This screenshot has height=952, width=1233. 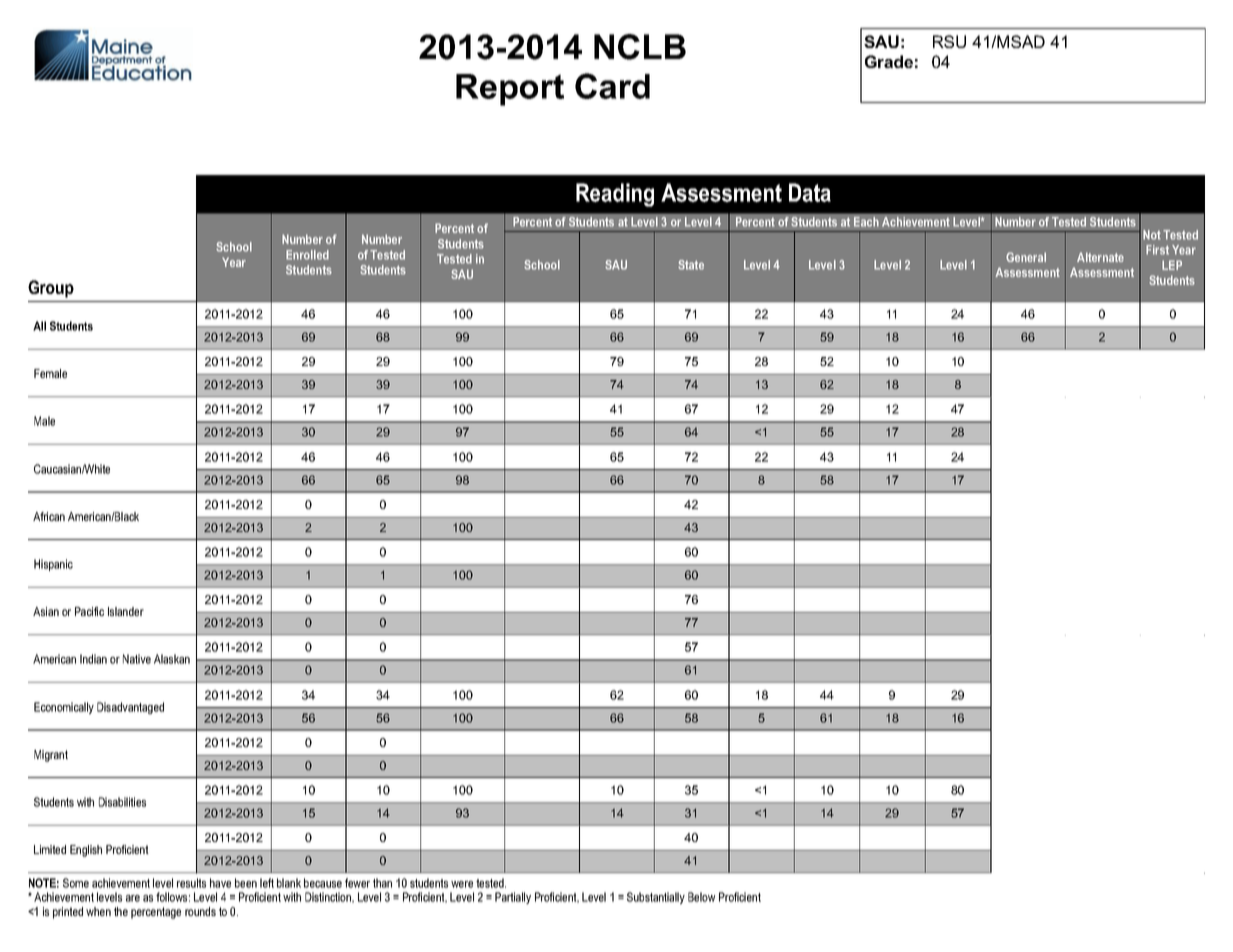 What do you see at coordinates (510, 90) in the screenshot?
I see `Report` at bounding box center [510, 90].
